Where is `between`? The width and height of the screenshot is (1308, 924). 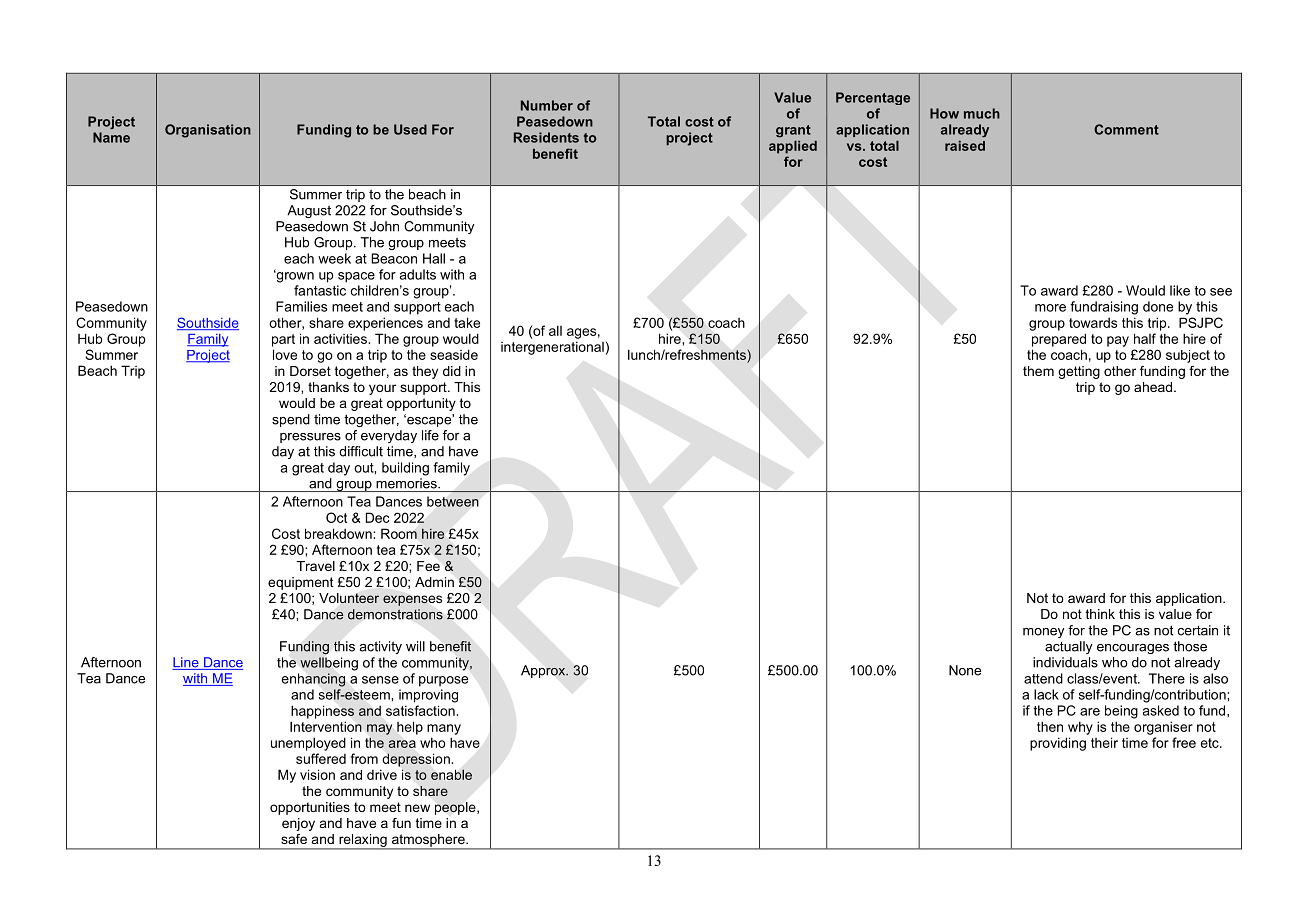 between is located at coordinates (452, 501).
